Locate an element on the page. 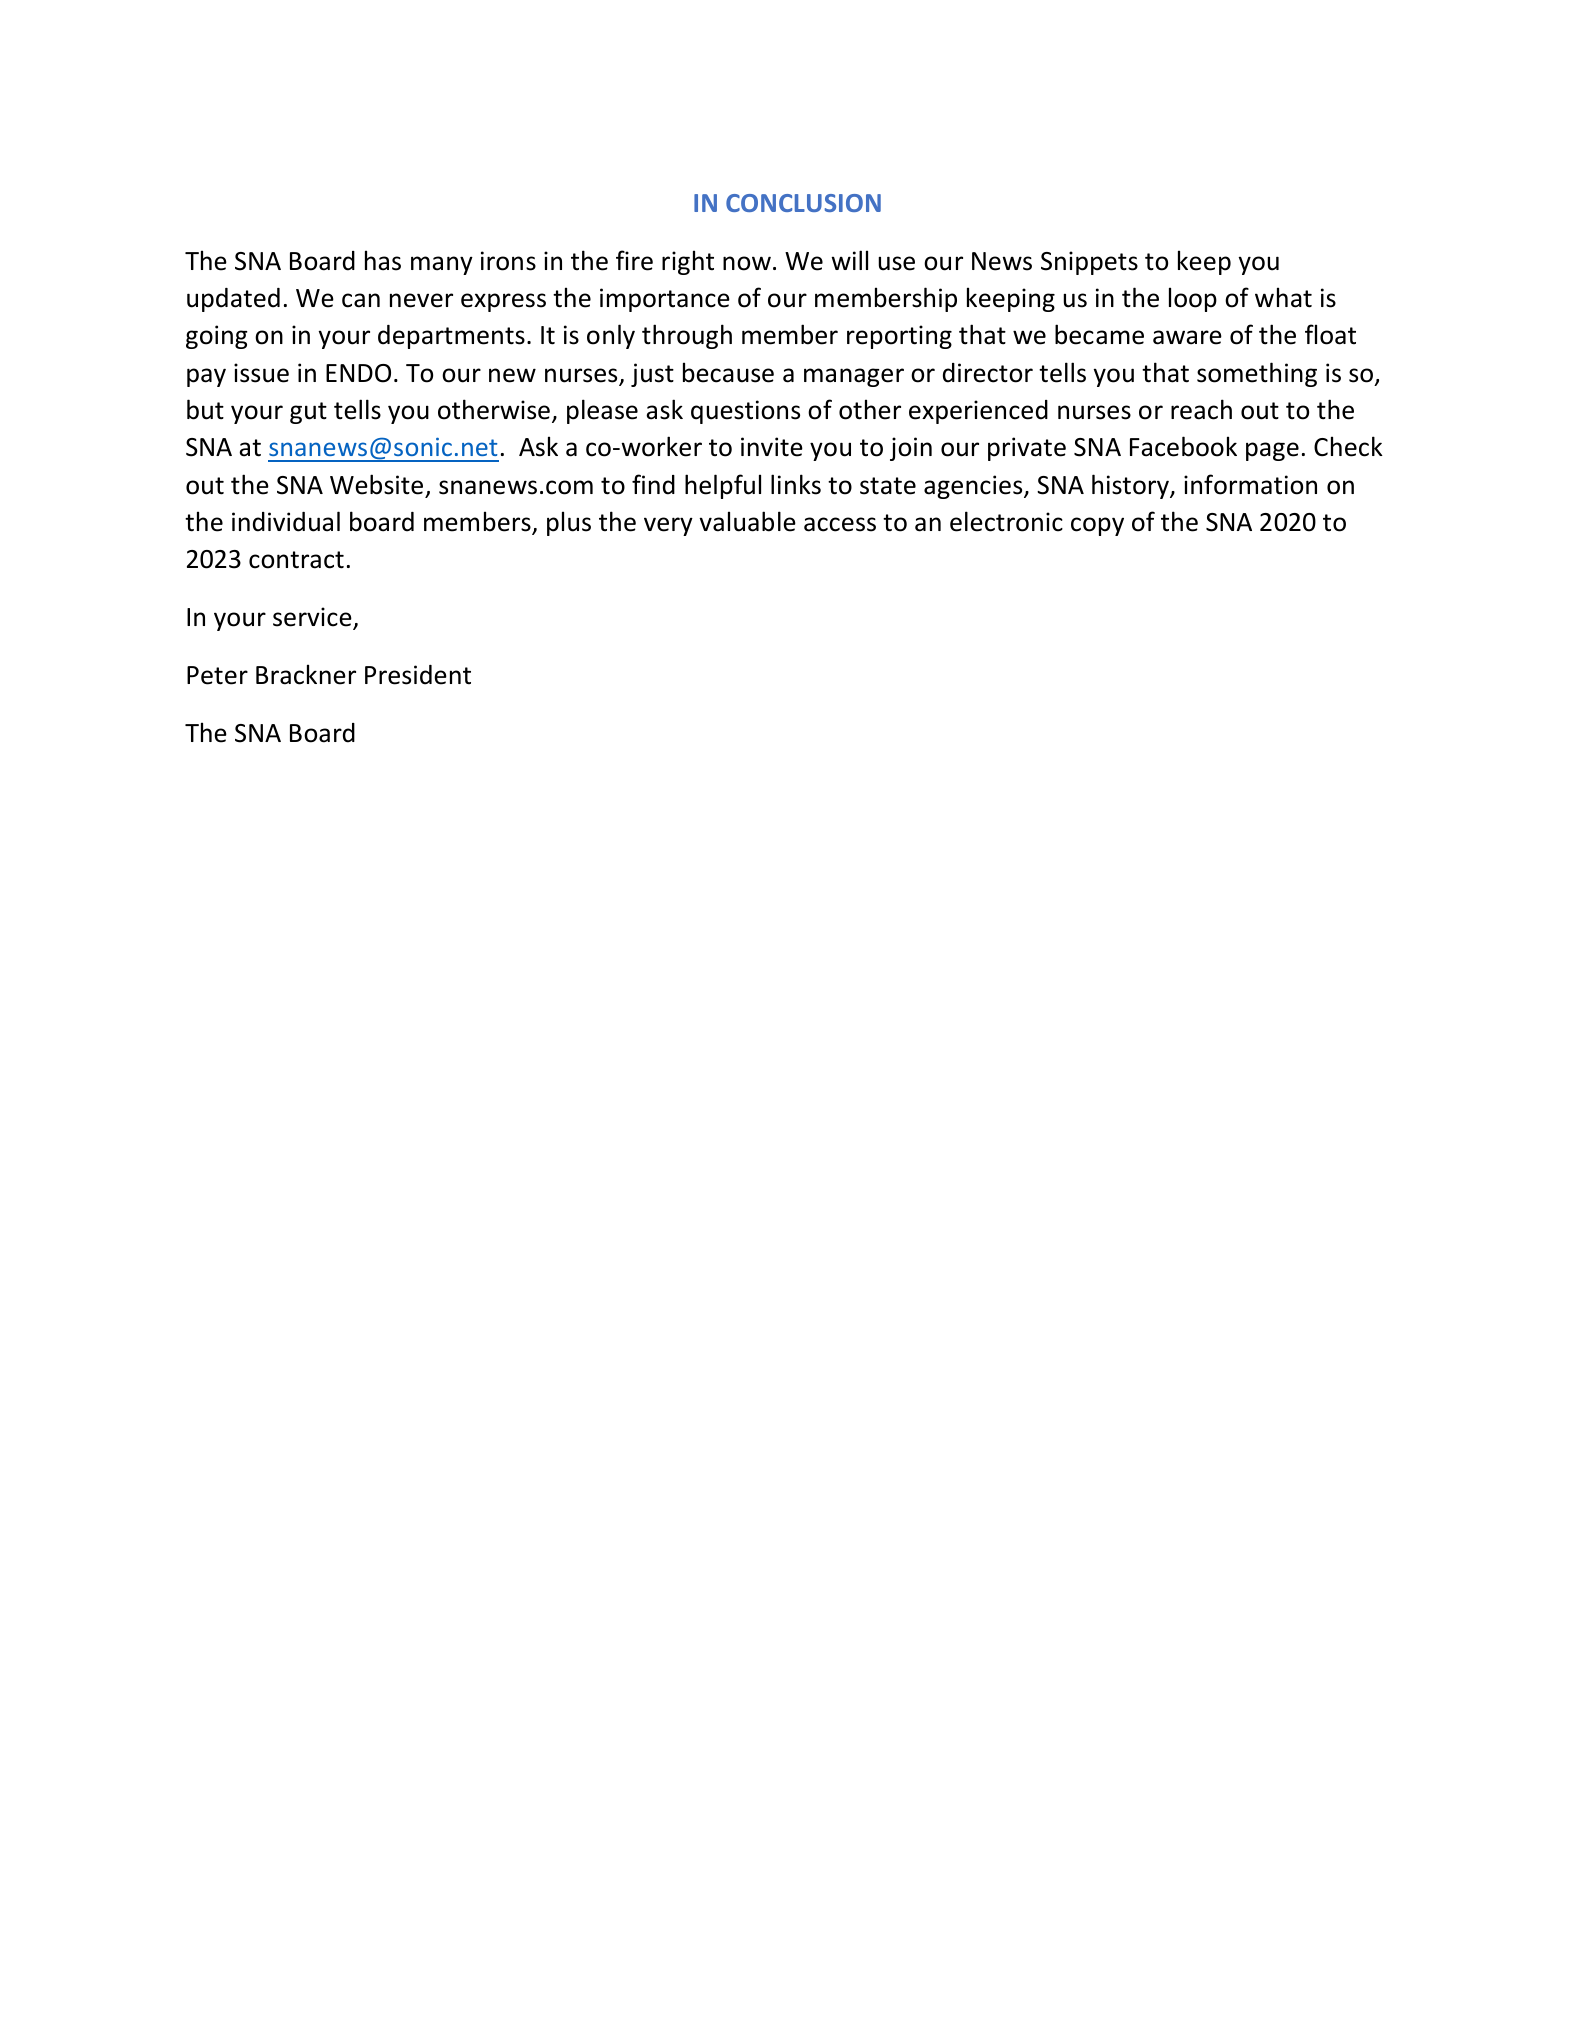 The width and height of the image is (1575, 2038). CONCLUSION is located at coordinates (803, 203).
